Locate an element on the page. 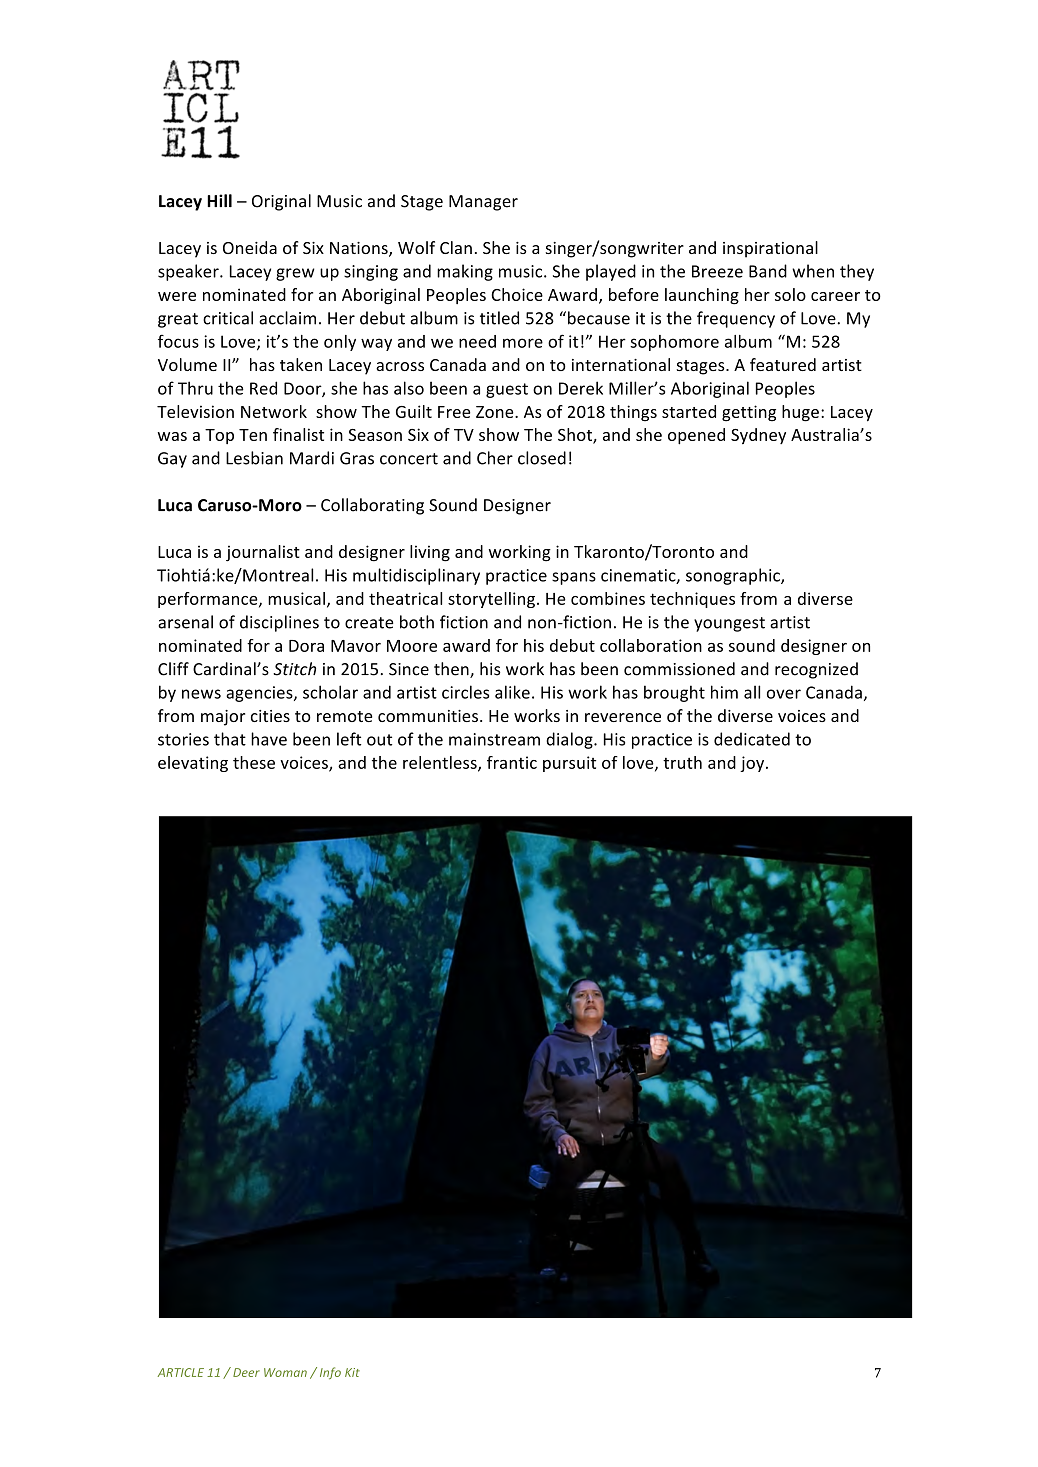  these is located at coordinates (254, 762).
